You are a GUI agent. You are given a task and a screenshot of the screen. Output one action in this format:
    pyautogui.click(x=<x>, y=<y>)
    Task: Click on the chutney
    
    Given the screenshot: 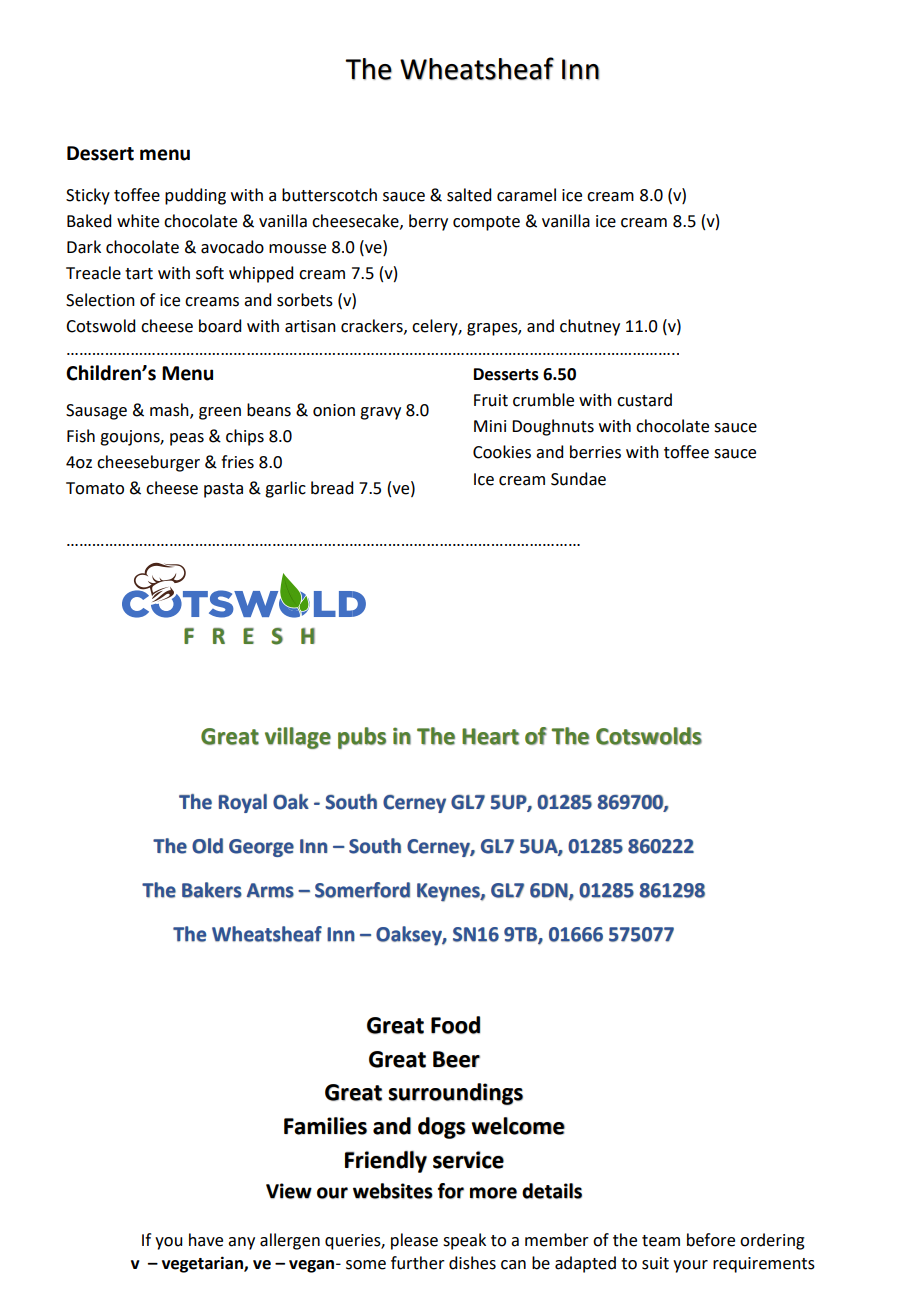 What is the action you would take?
    pyautogui.click(x=590, y=327)
